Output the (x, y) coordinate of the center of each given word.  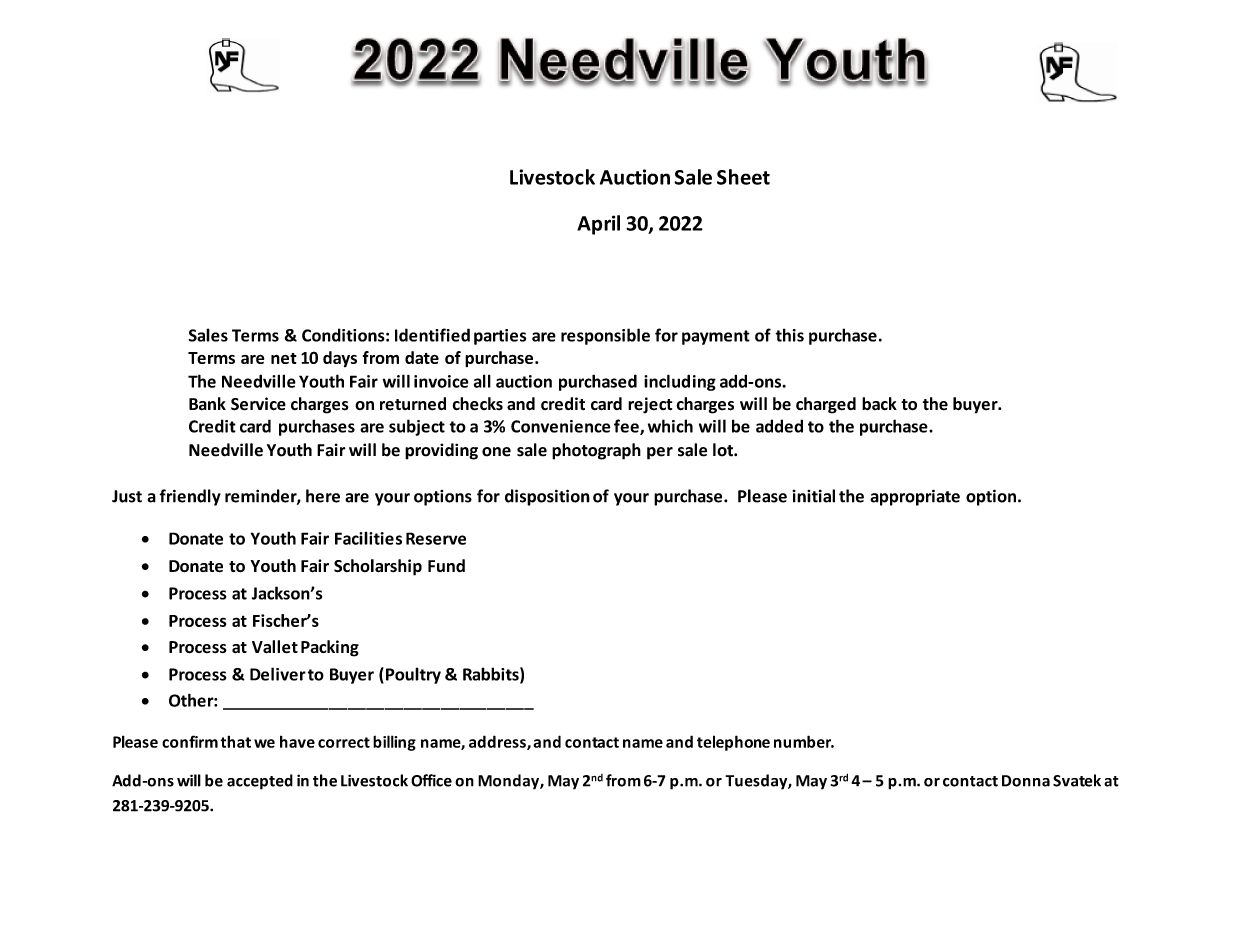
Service (258, 404)
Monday (509, 782)
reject (650, 405)
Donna (1026, 781)
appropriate (915, 497)
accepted (260, 782)
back (879, 404)
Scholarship (378, 567)
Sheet (743, 177)
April (598, 225)
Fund (446, 565)
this (789, 335)
